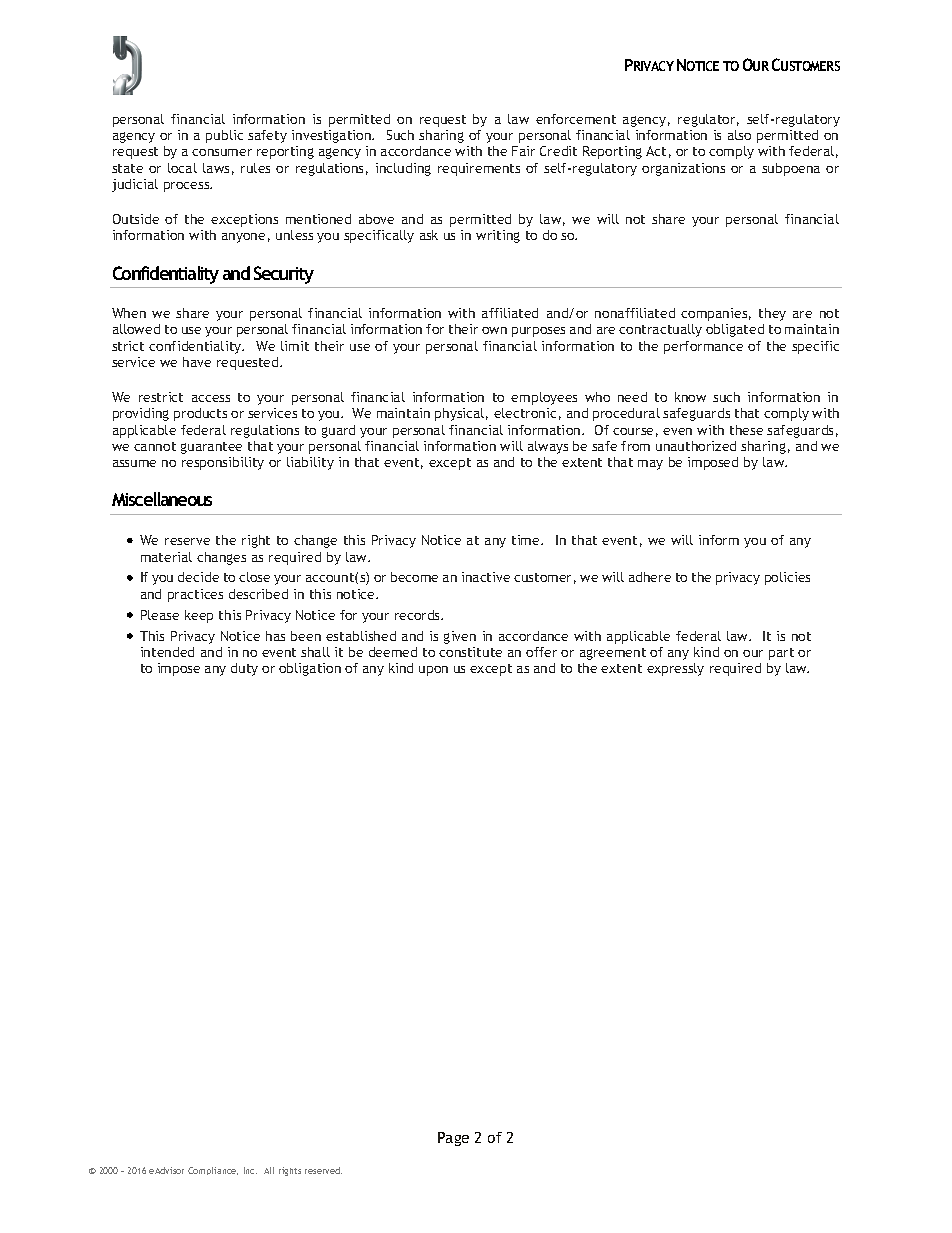 Image resolution: width=952 pixels, height=1233 pixels. What do you see at coordinates (548, 447) in the screenshot?
I see `always` at bounding box center [548, 447].
